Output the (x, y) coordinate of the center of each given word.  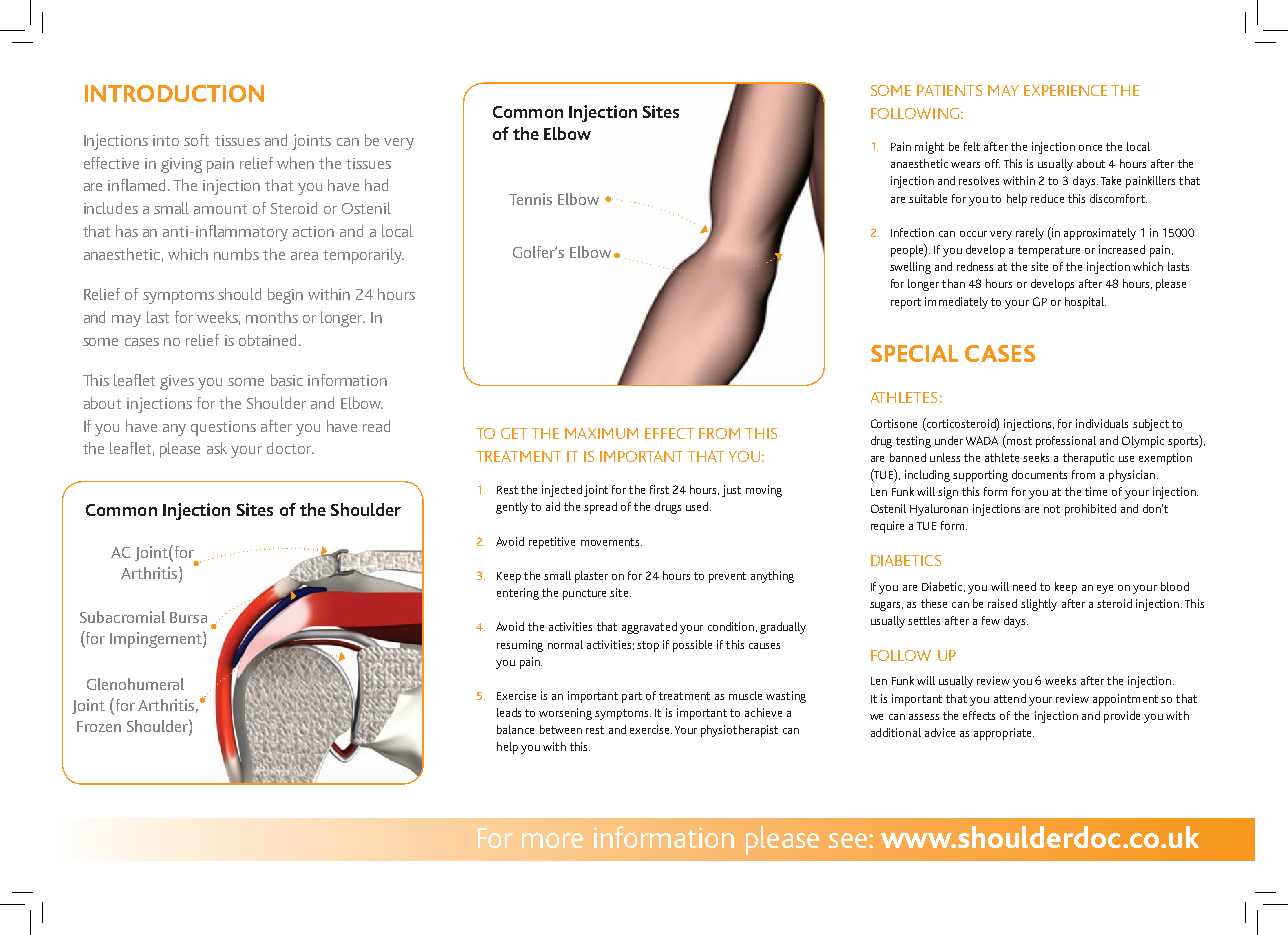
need (1024, 586)
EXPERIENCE (1065, 90)
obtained (269, 340)
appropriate (1004, 734)
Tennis (530, 199)
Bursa (188, 617)
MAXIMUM (601, 433)
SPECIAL (914, 353)
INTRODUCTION (174, 93)
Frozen (99, 726)
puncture (584, 594)
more (552, 840)
